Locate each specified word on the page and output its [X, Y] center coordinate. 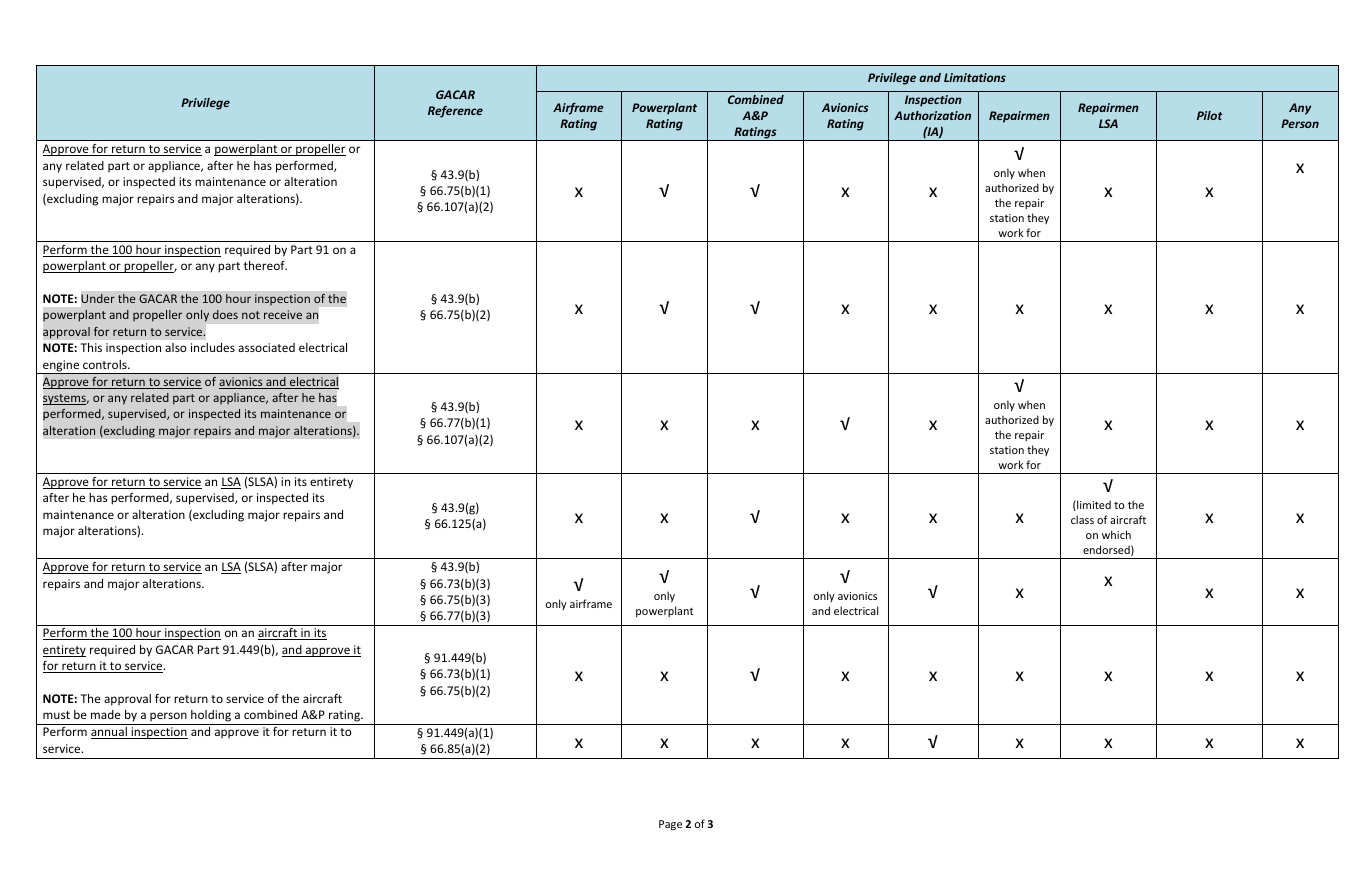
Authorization [932, 115]
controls [106, 364]
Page [670, 825]
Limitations [975, 77]
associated [266, 347]
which [1116, 534]
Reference [455, 112]
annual [110, 733]
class [1082, 519]
